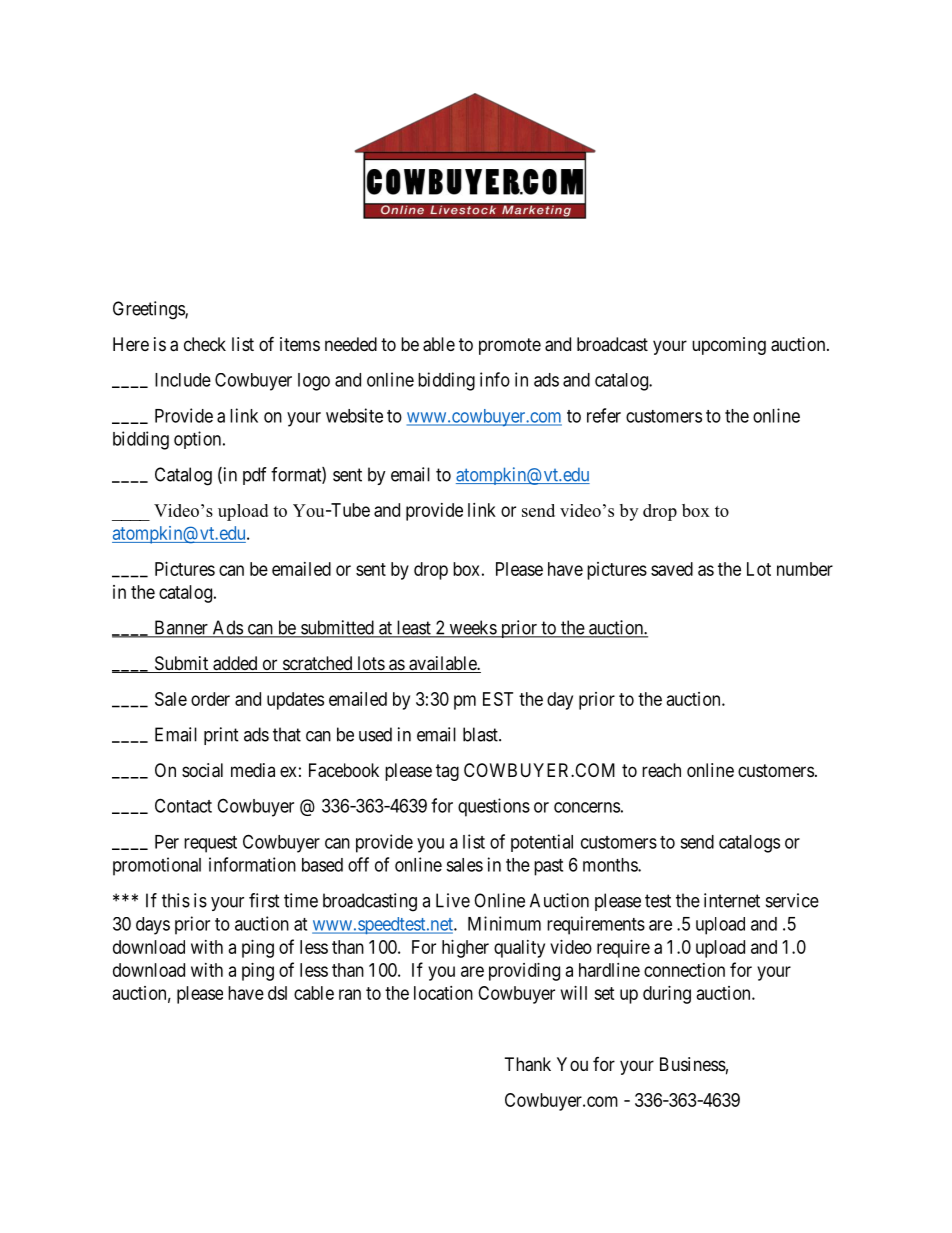  What do you see at coordinates (202, 770) in the screenshot?
I see `social` at bounding box center [202, 770].
